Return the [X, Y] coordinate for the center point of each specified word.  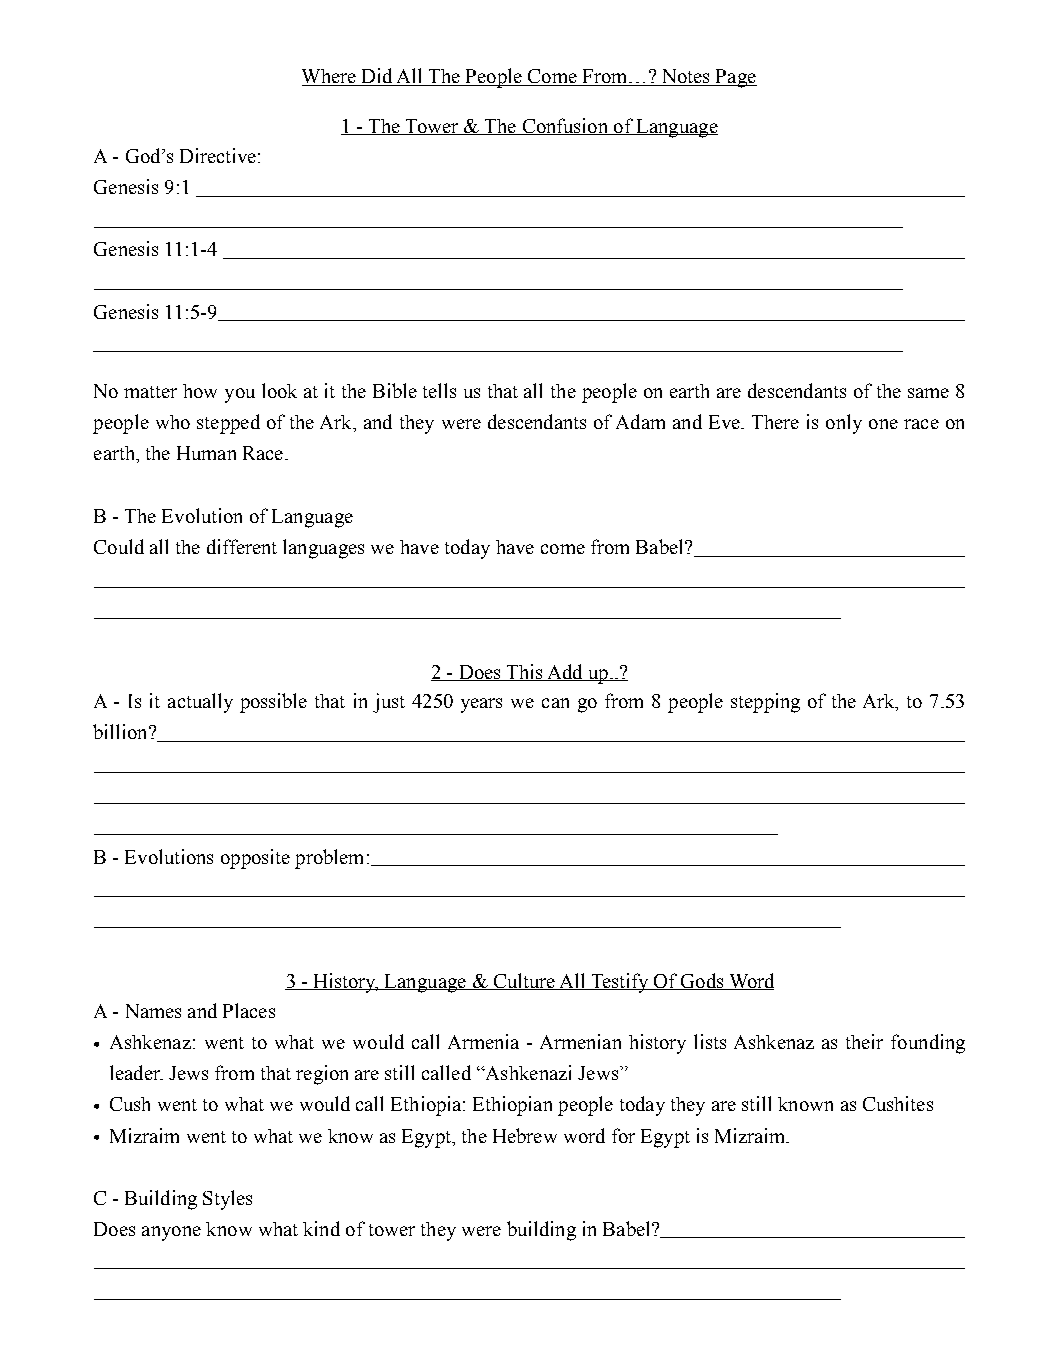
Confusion [565, 126]
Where [330, 77]
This [524, 672]
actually [200, 703]
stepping [765, 703]
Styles [227, 1200]
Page [735, 78]
